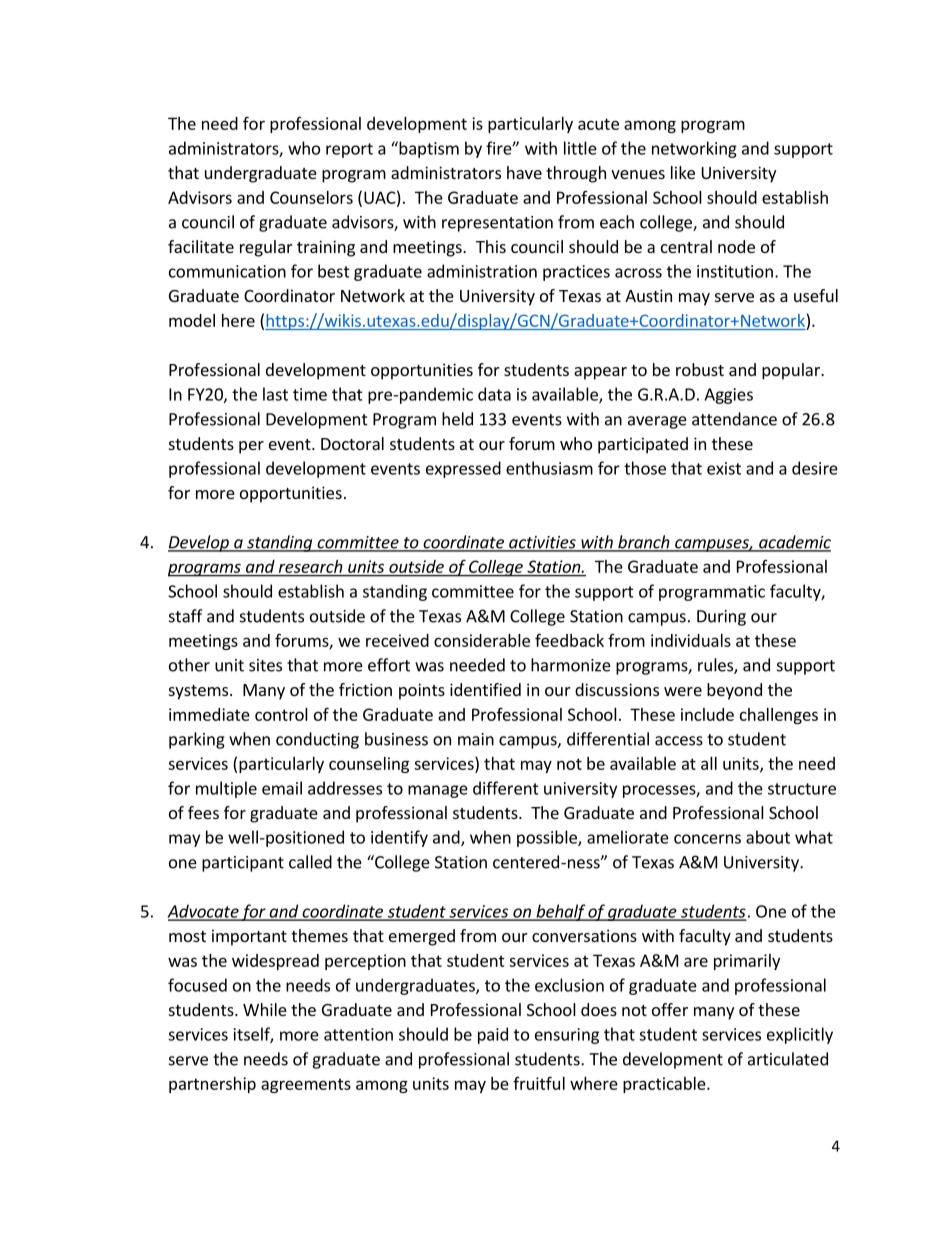  Describe the element at coordinates (493, 1035) in the page. I see `paid` at that location.
